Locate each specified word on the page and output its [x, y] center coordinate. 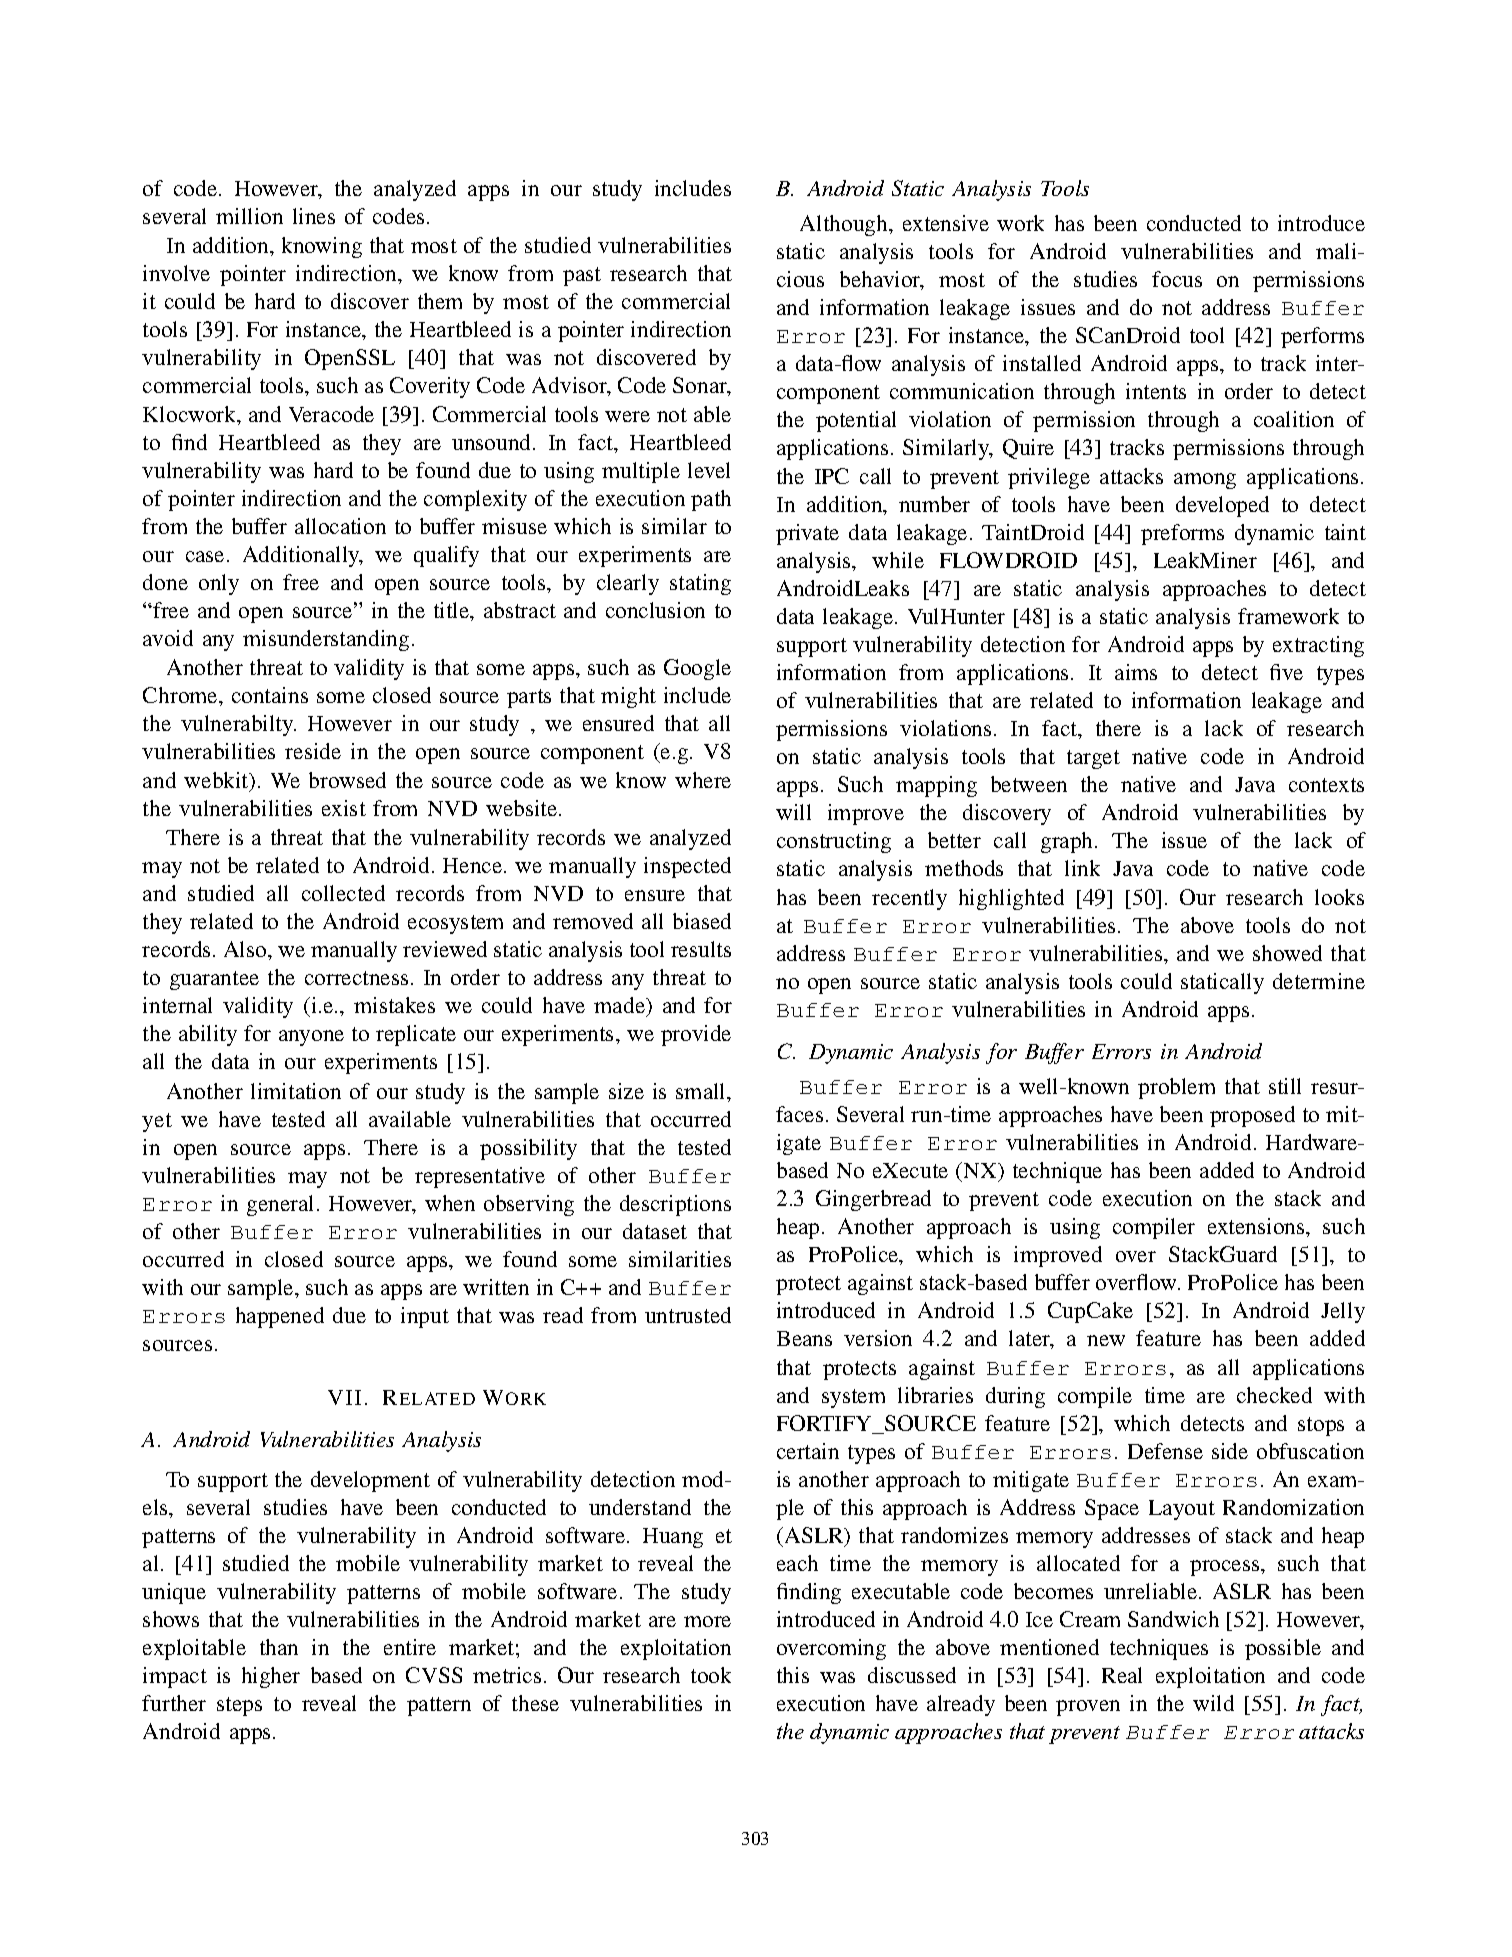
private [807, 534]
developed [1222, 506]
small [702, 1091]
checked [1274, 1395]
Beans [804, 1338]
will [793, 812]
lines [314, 216]
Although [845, 225]
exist [344, 808]
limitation [296, 1091]
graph [1068, 842]
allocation [340, 526]
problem [1176, 1088]
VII [344, 1397]
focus [1177, 279]
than [279, 1647]
